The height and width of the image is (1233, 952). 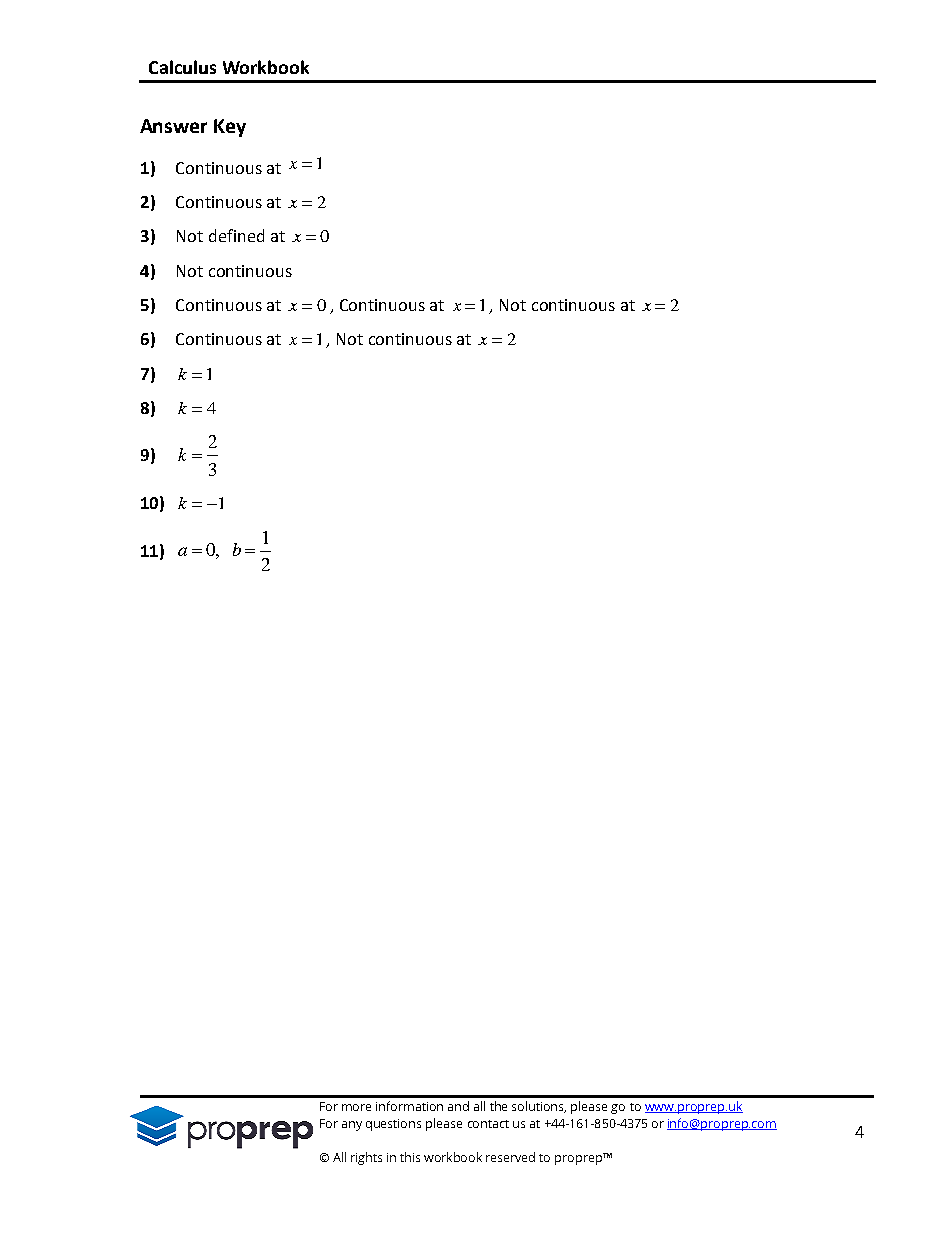 I want to click on defined, so click(x=236, y=235).
